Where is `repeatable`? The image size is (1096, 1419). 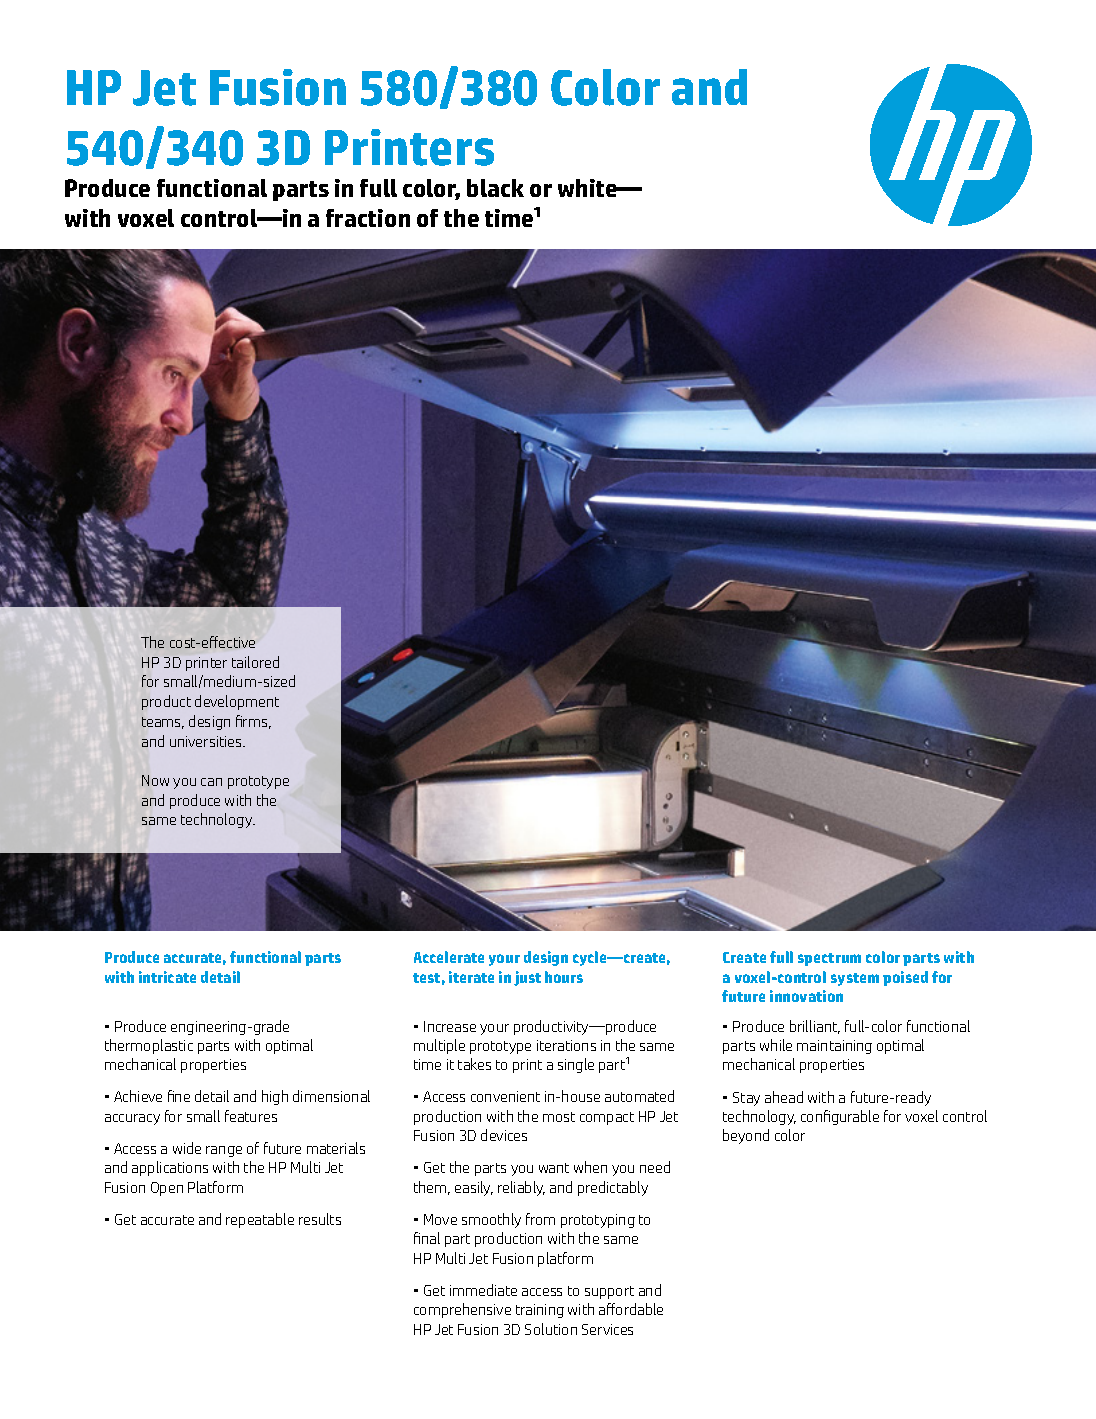
repeatable is located at coordinates (260, 1220).
